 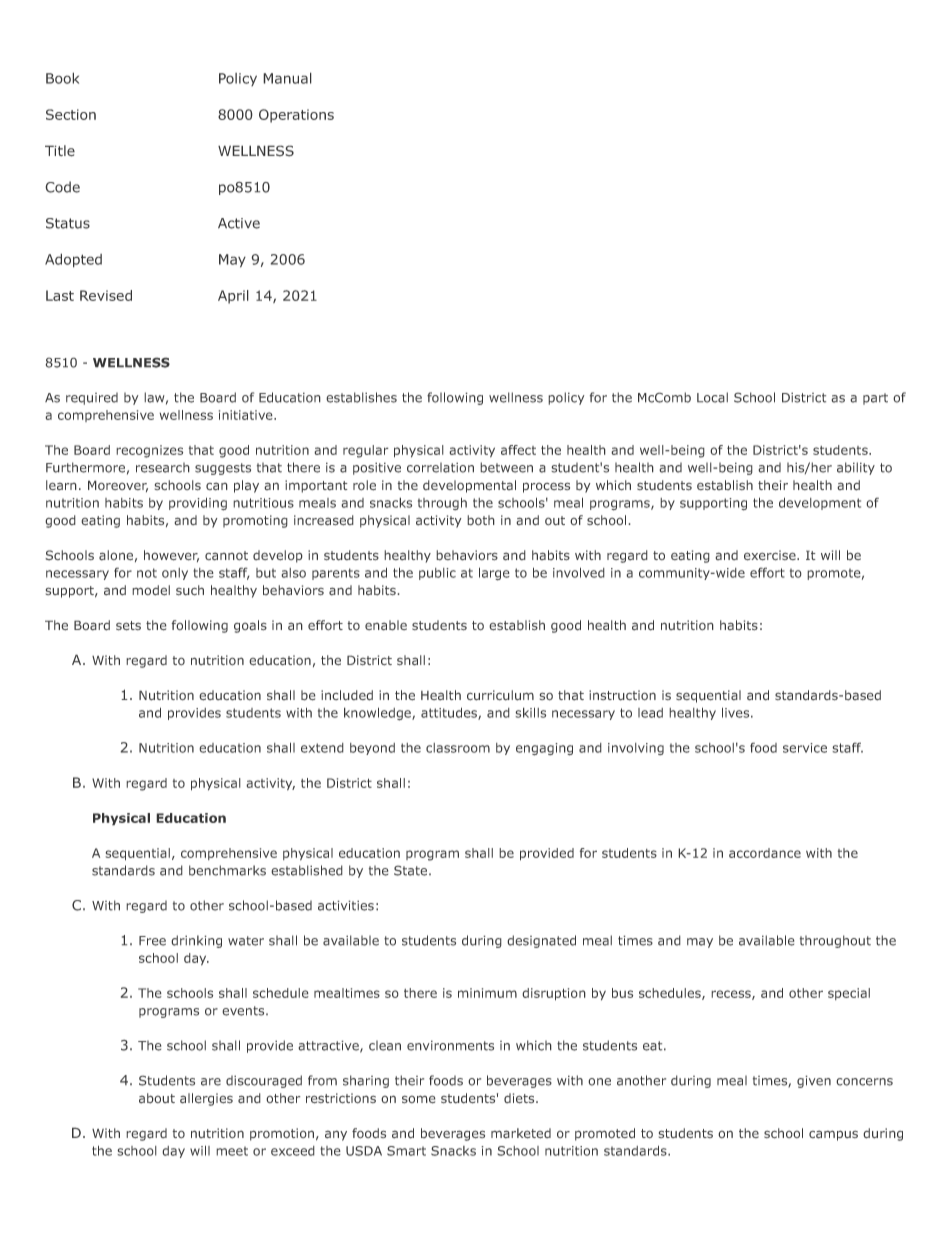 I want to click on State, so click(x=412, y=870).
